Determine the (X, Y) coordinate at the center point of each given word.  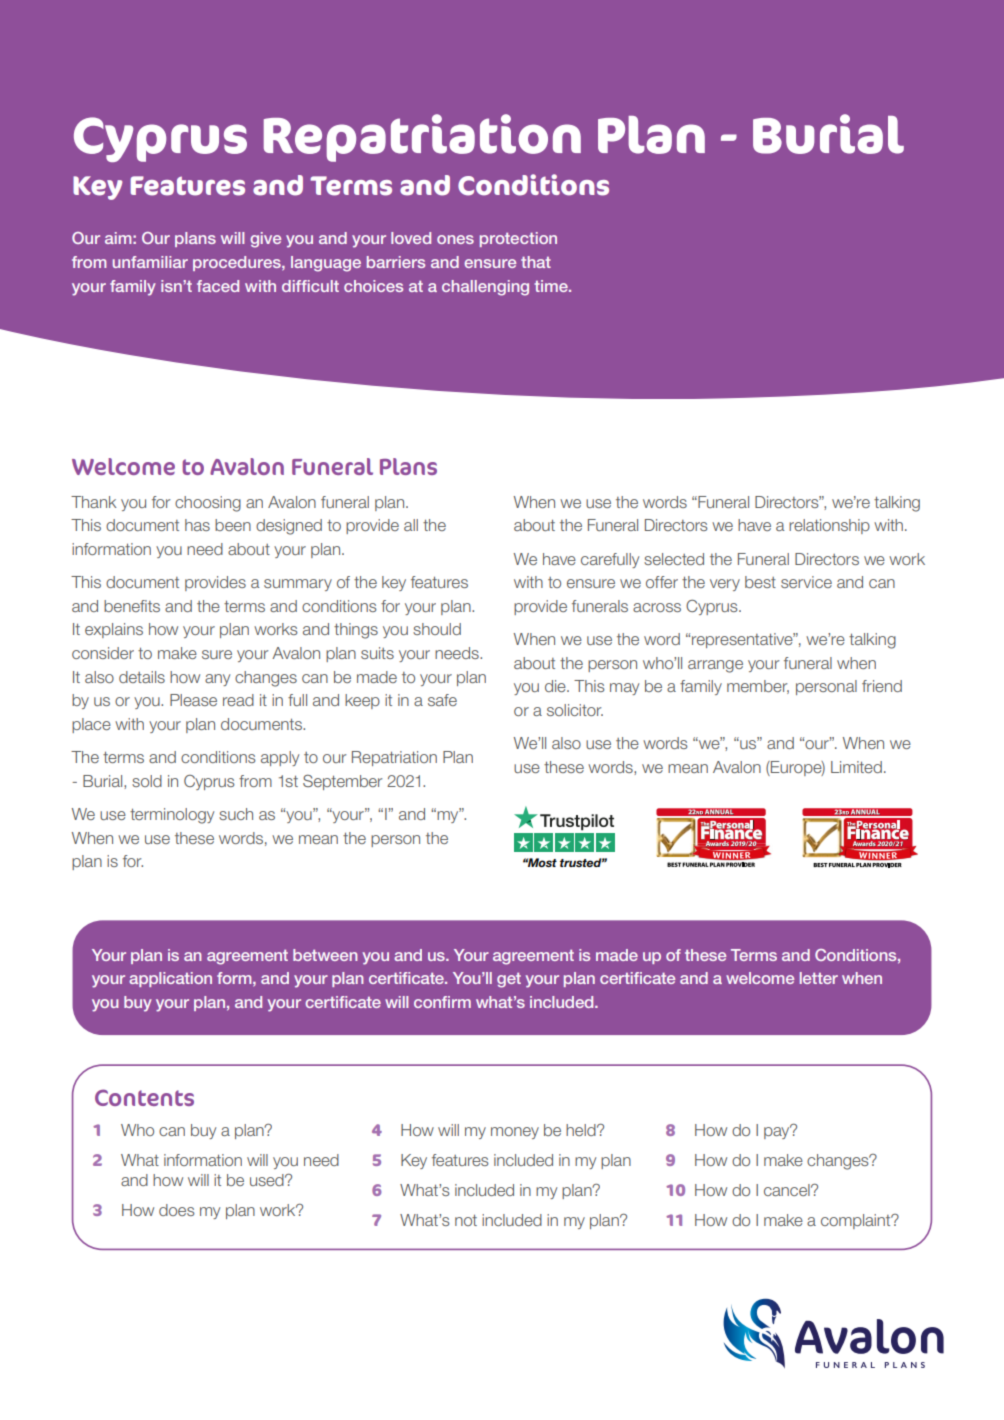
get (509, 980)
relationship (829, 526)
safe (442, 700)
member (758, 687)
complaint (857, 1221)
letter (819, 978)
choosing (208, 504)
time (552, 286)
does (177, 1210)
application (170, 979)
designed (289, 527)
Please (193, 700)
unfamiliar (150, 262)
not (466, 1220)
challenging (485, 288)
